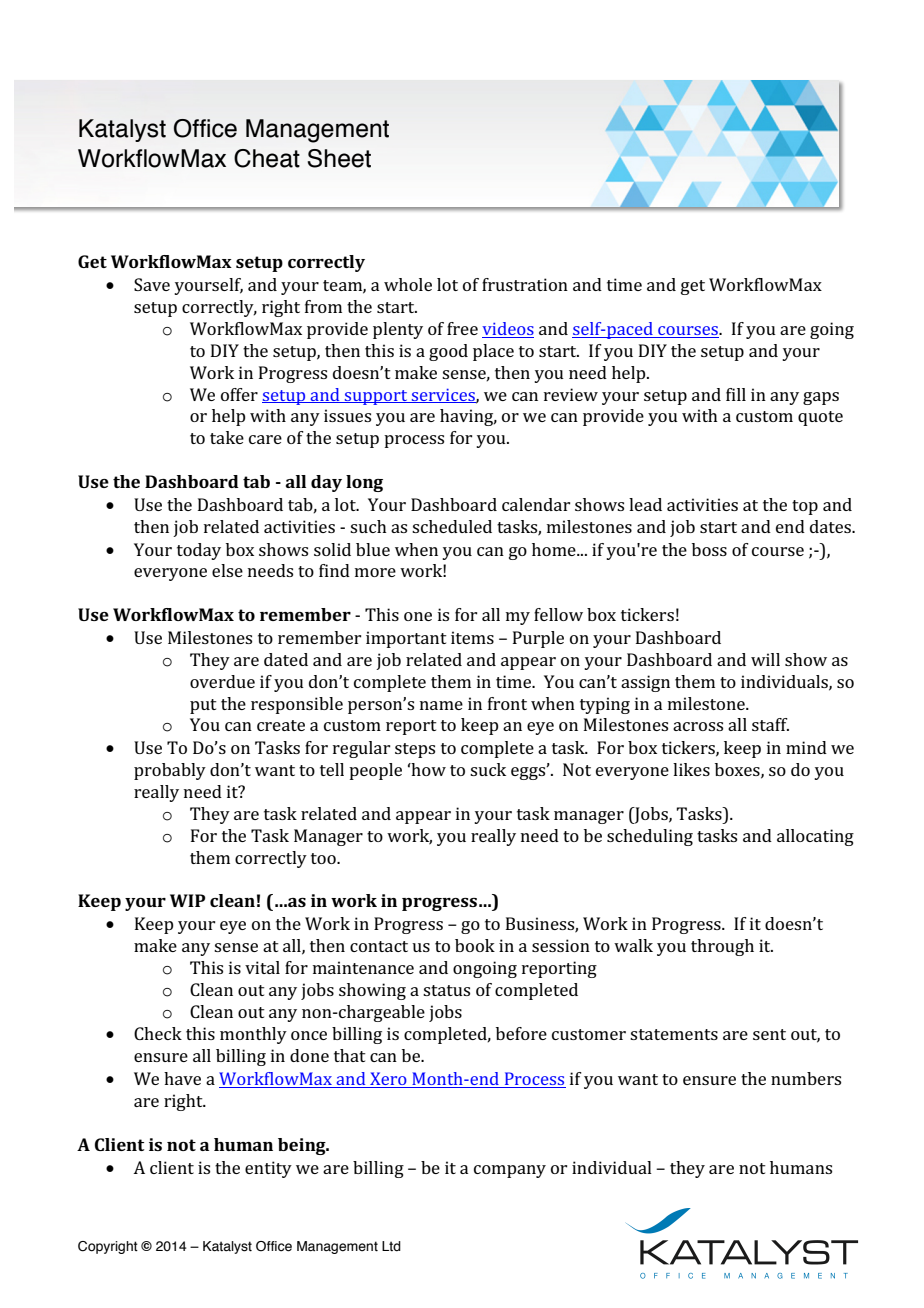 This image has height=1308, width=924. What do you see at coordinates (475, 945) in the image?
I see `book` at bounding box center [475, 945].
